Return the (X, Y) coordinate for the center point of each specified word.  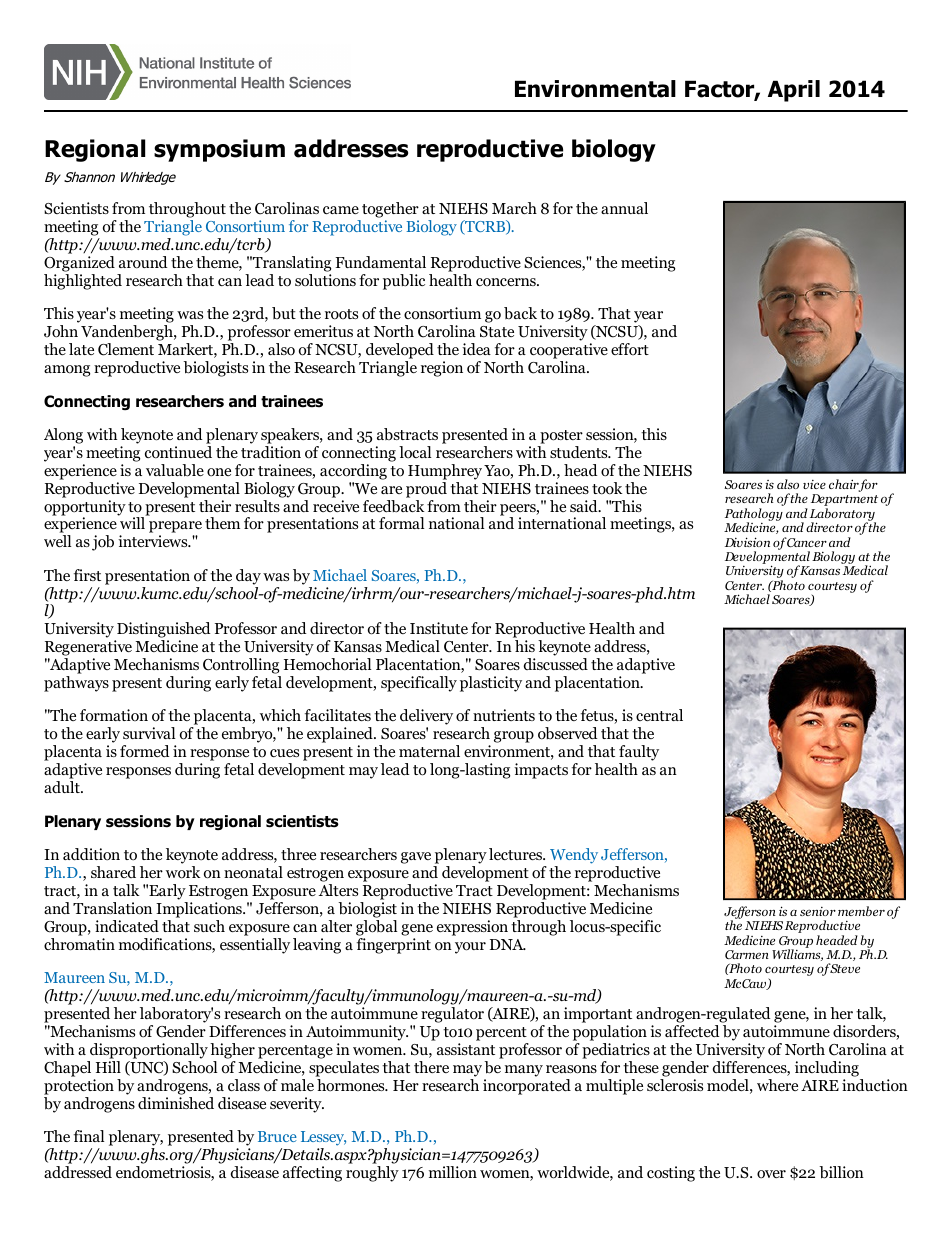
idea (476, 349)
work (183, 872)
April (794, 91)
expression (472, 928)
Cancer (806, 542)
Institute (439, 628)
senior (818, 911)
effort (630, 349)
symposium (219, 150)
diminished (176, 1103)
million (453, 1172)
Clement (126, 349)
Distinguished (163, 631)
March (514, 208)
